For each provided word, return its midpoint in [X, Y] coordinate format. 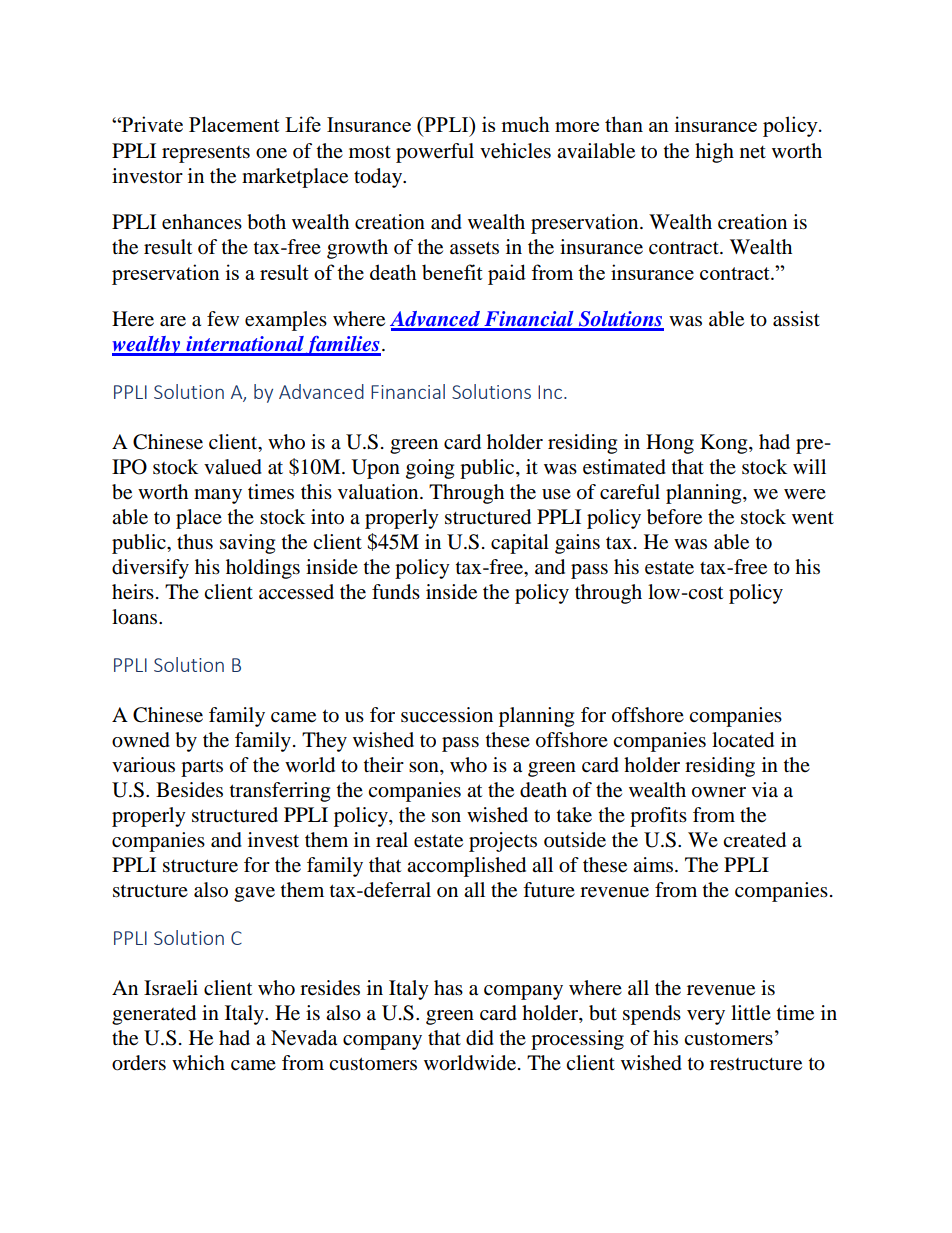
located [743, 740]
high [714, 153]
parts [202, 768]
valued [233, 467]
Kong [725, 444]
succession [447, 715]
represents [206, 154]
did [480, 1038]
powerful [435, 153]
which [198, 1062]
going [430, 469]
